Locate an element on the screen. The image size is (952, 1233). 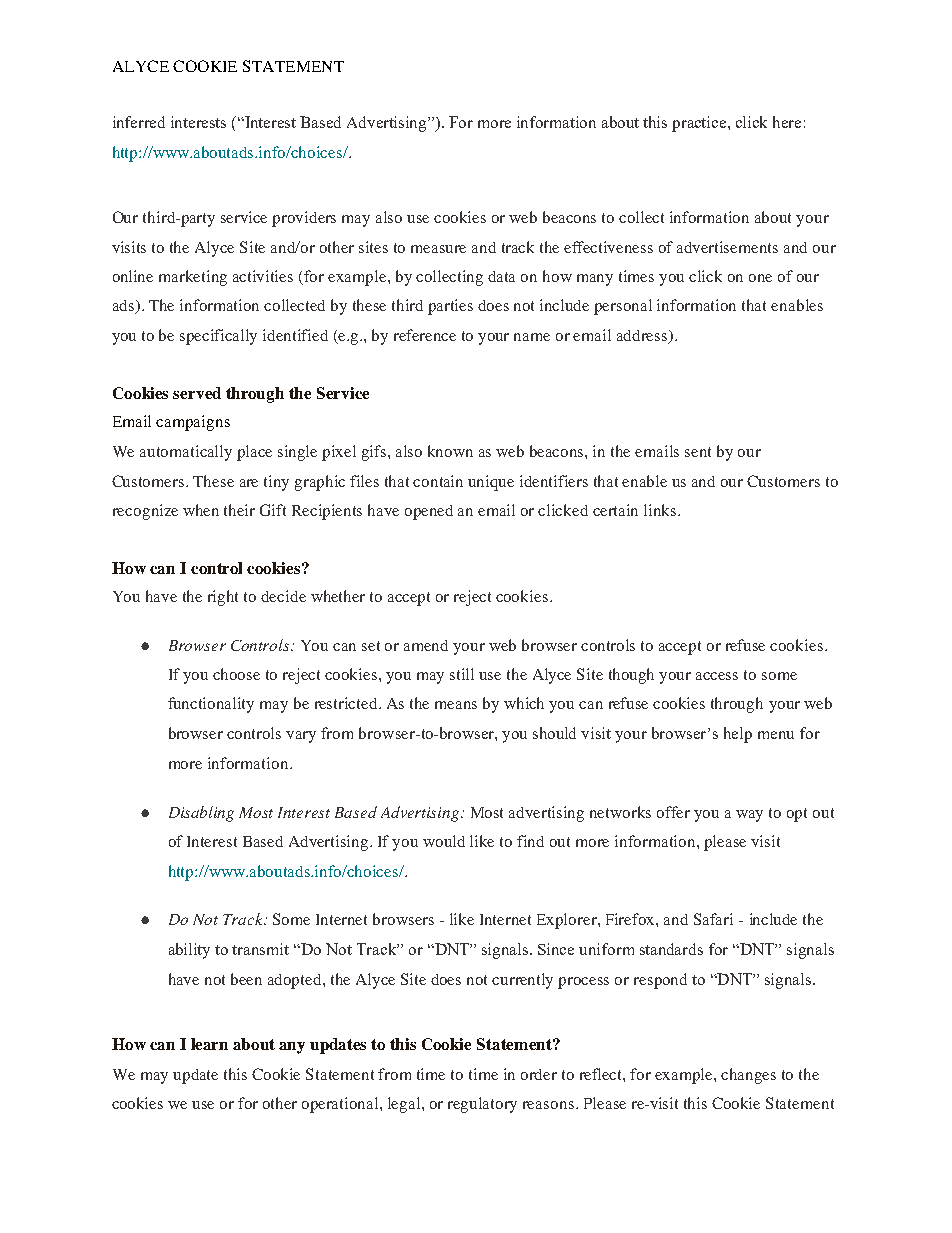
inferred is located at coordinates (139, 122).
